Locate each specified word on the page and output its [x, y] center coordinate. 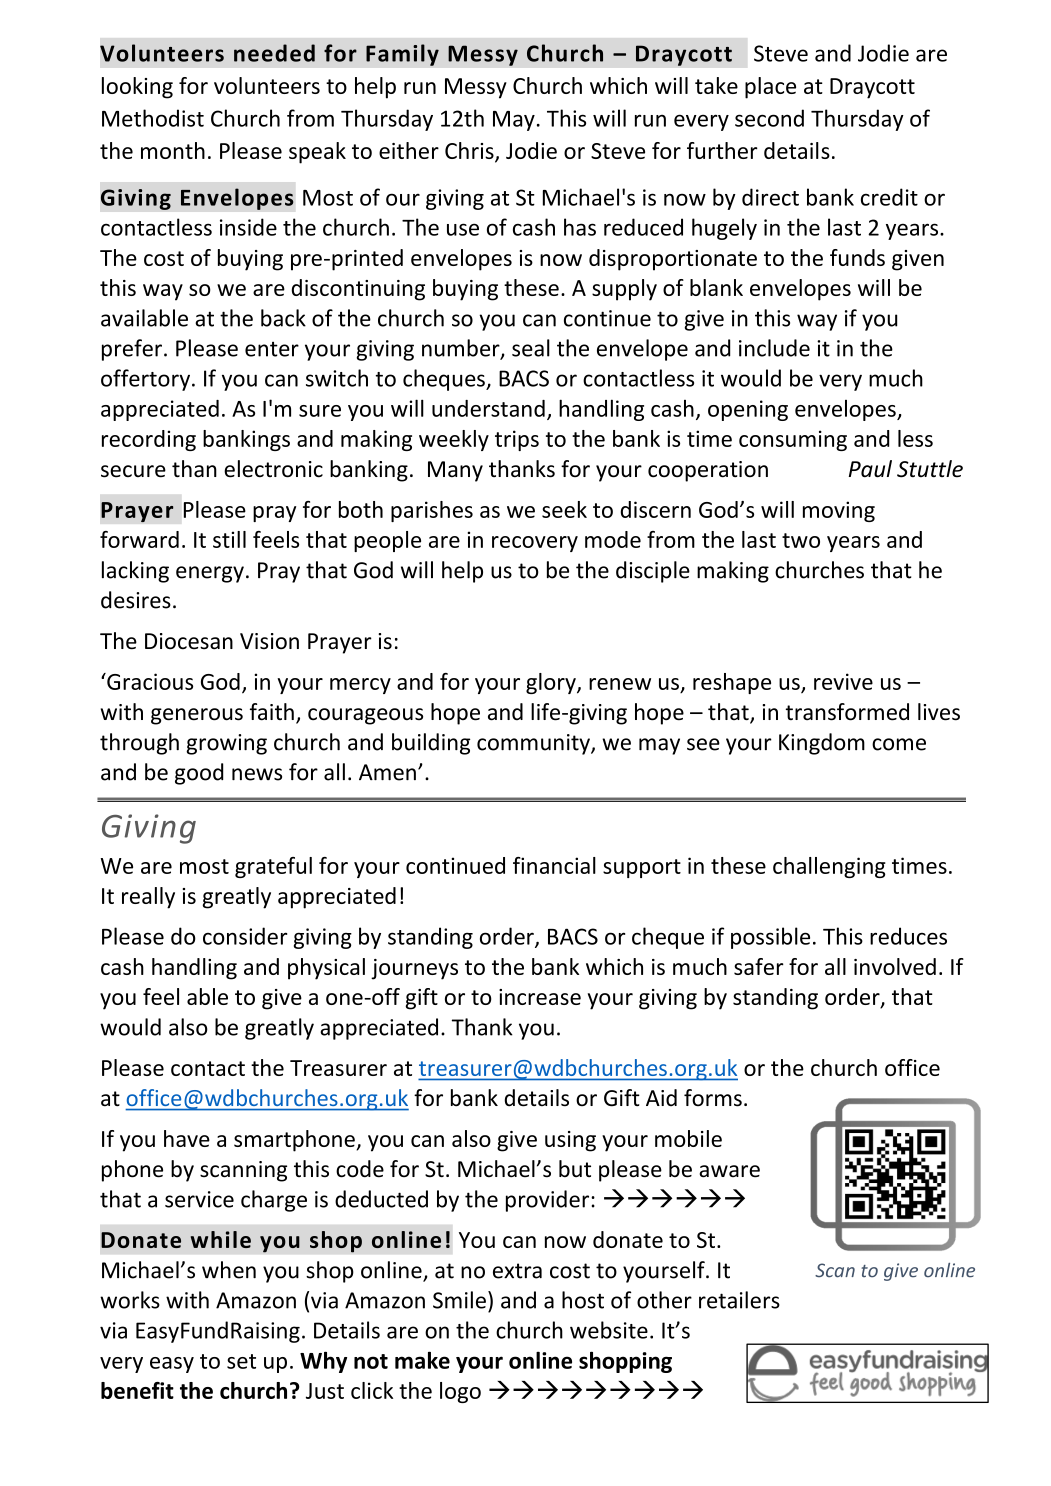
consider [245, 936]
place [770, 88]
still [229, 539]
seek [564, 509]
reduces [908, 936]
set [241, 1361]
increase [540, 997]
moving [839, 511]
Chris [470, 152]
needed [274, 53]
